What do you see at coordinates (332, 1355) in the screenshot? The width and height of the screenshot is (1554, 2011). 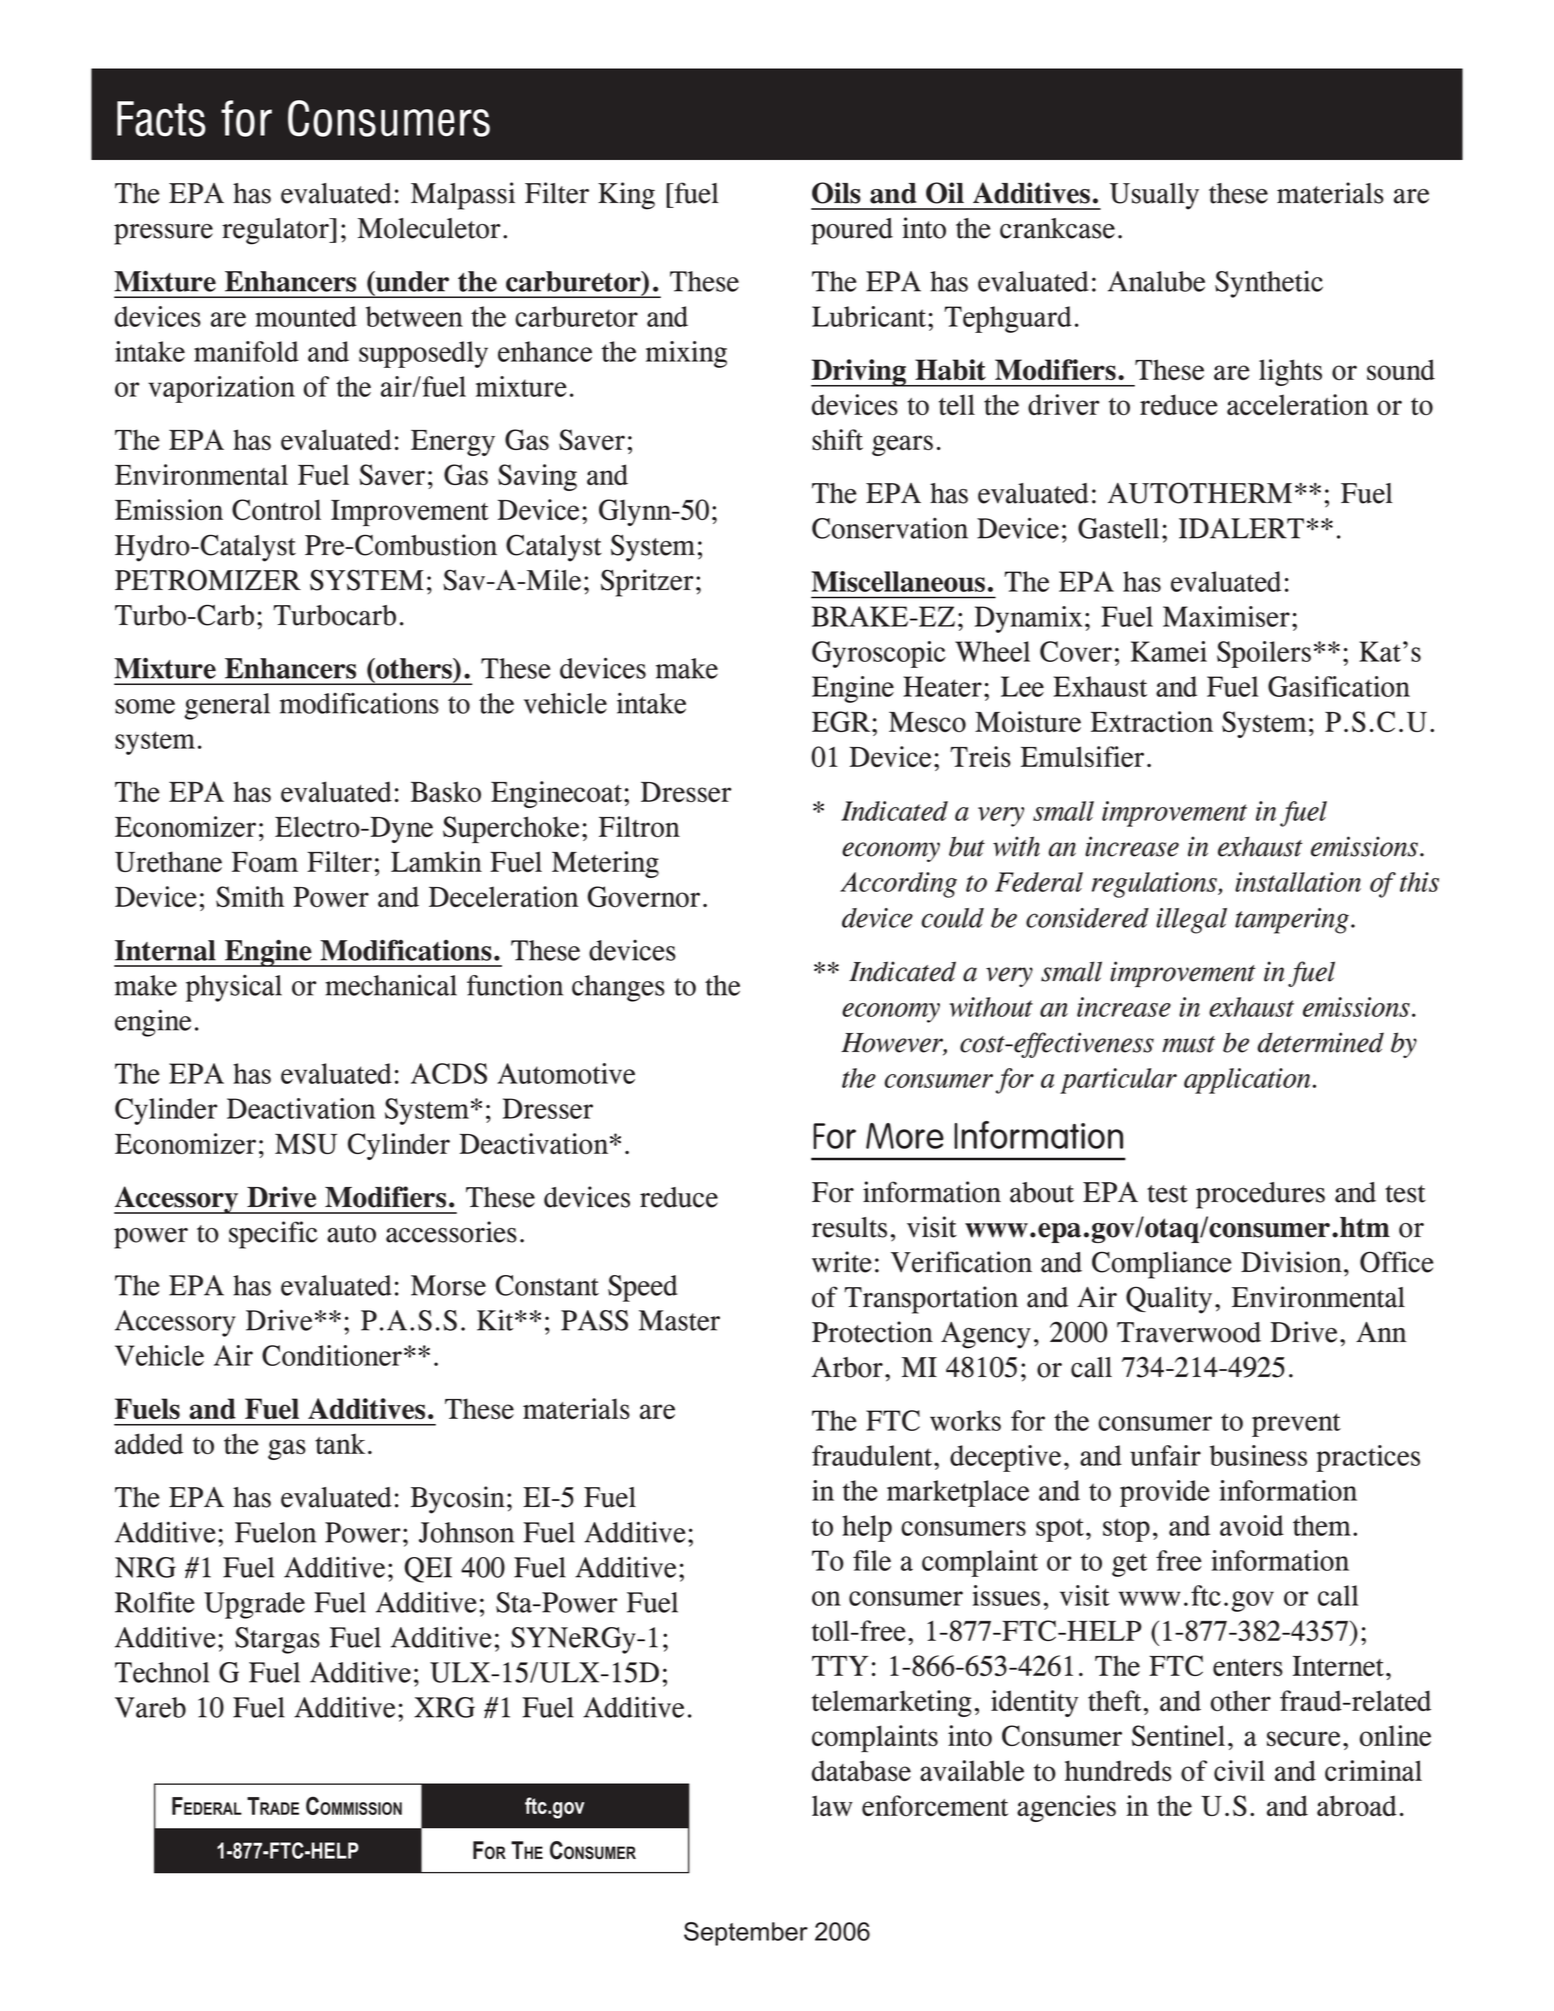 I see `Conditioner` at bounding box center [332, 1355].
